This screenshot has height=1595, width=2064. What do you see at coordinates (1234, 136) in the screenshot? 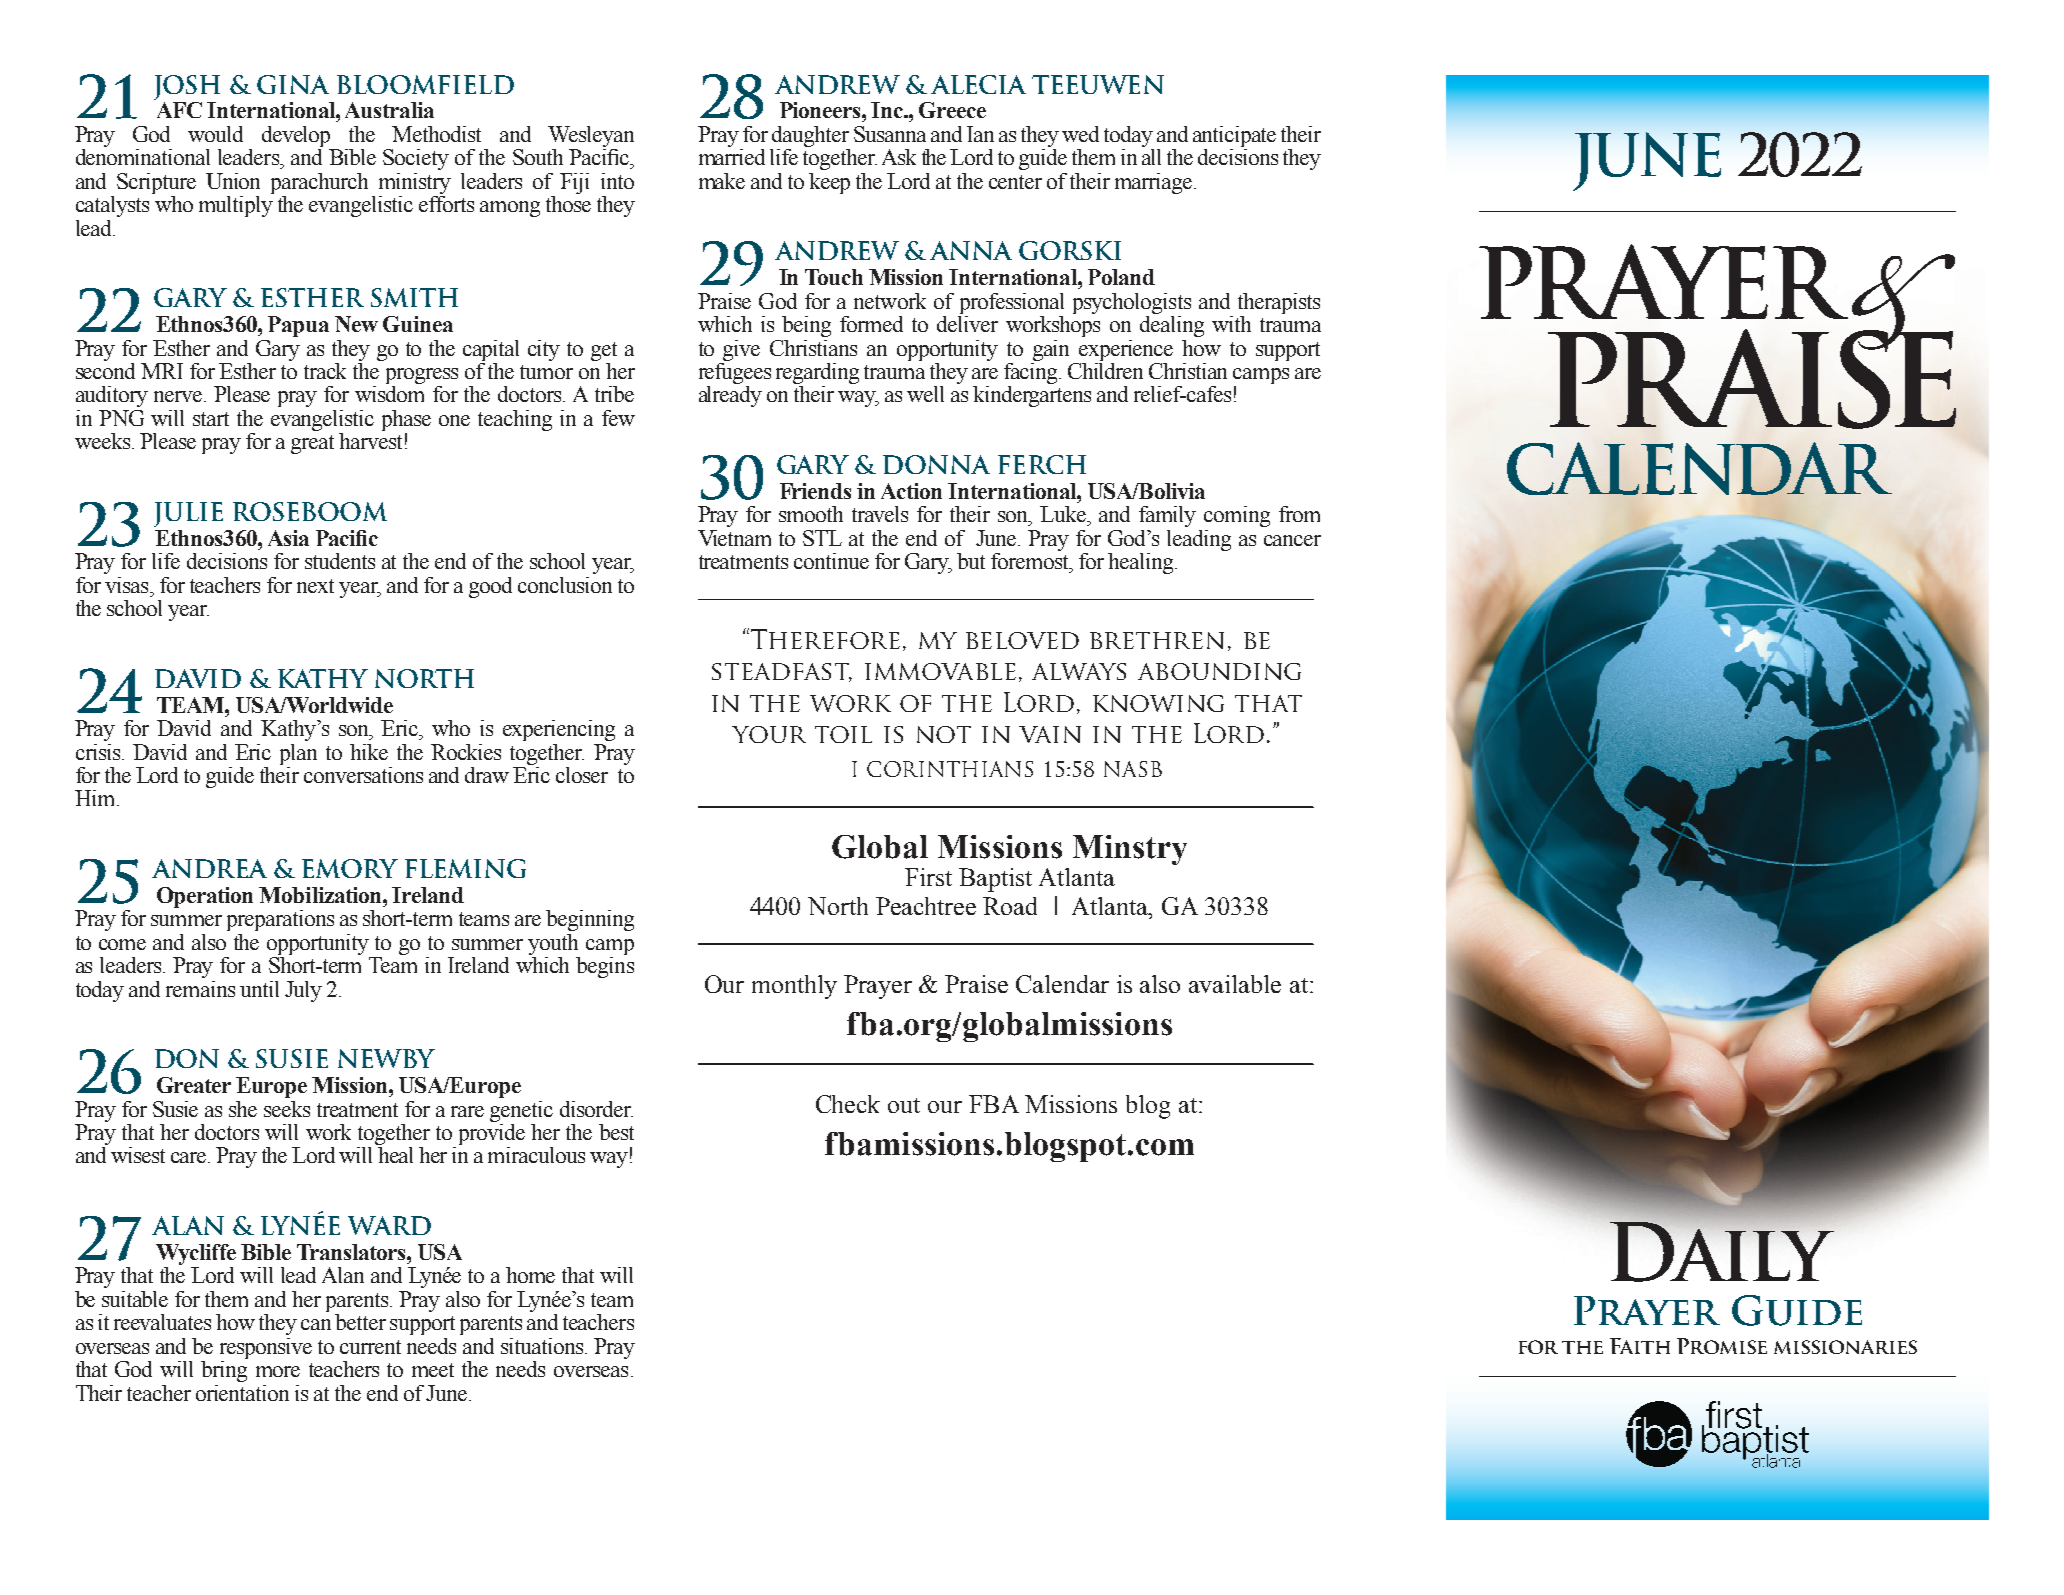
I see `anticipate` at bounding box center [1234, 136].
